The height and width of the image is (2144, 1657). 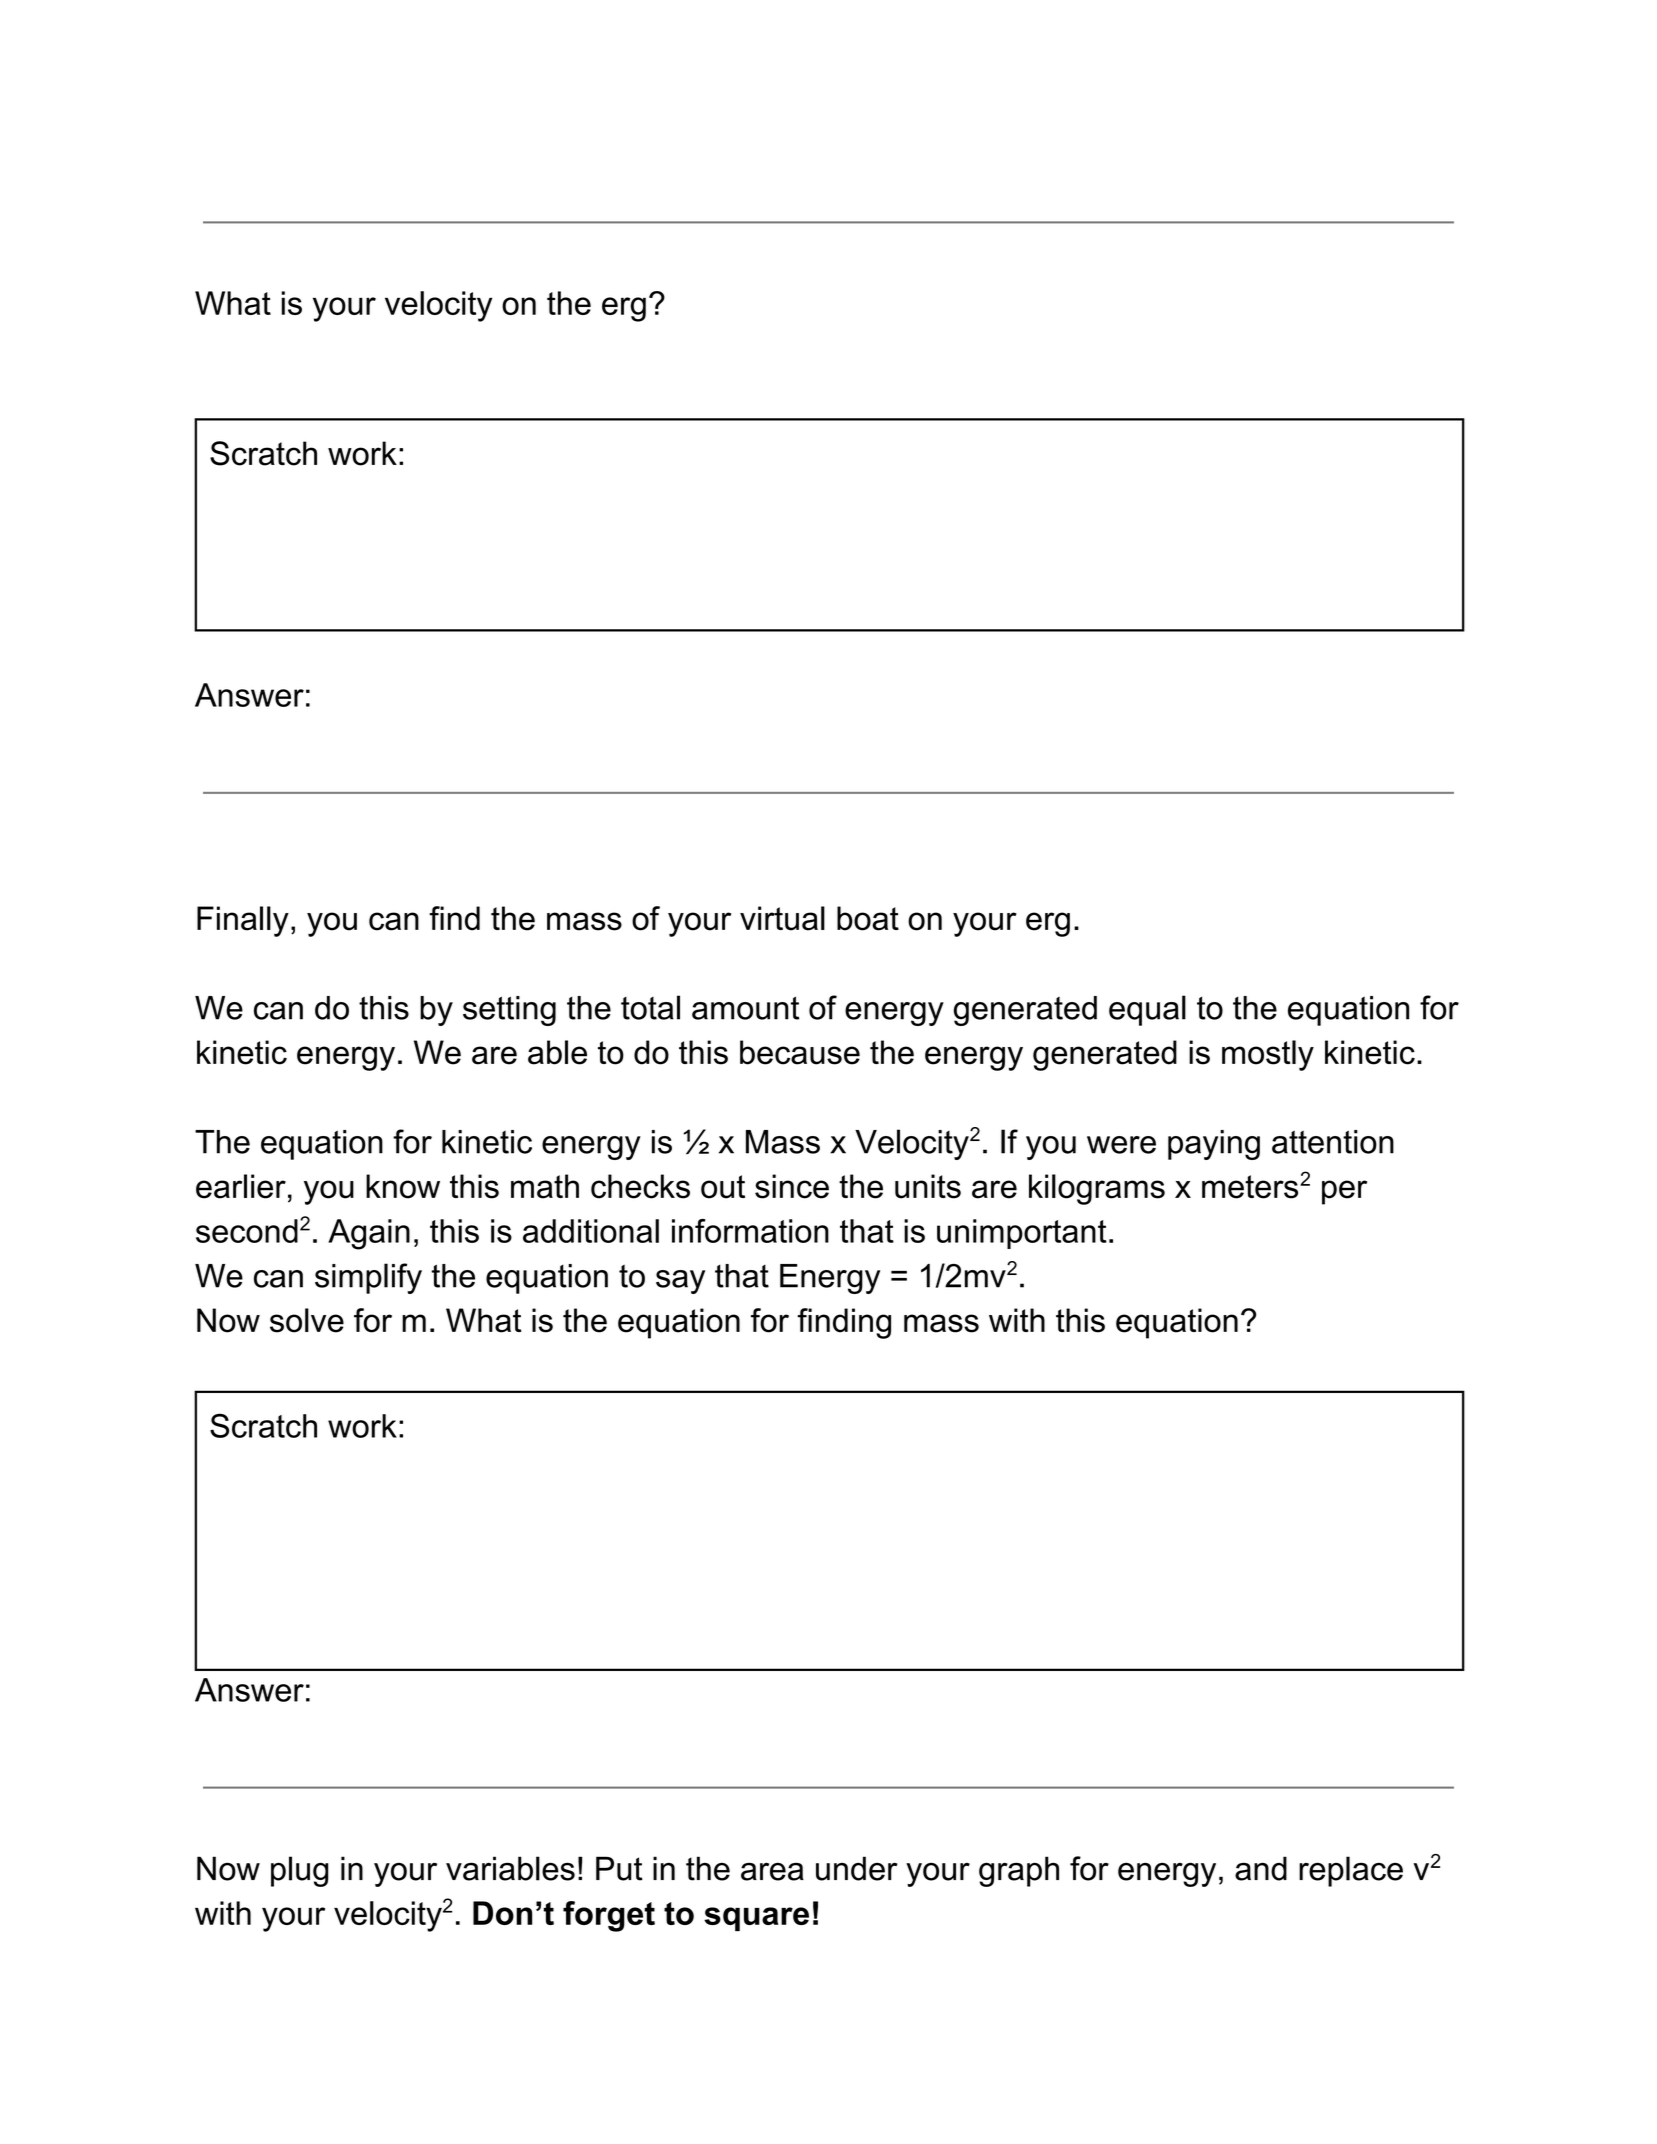 What do you see at coordinates (782, 918) in the image?
I see `virtual` at bounding box center [782, 918].
